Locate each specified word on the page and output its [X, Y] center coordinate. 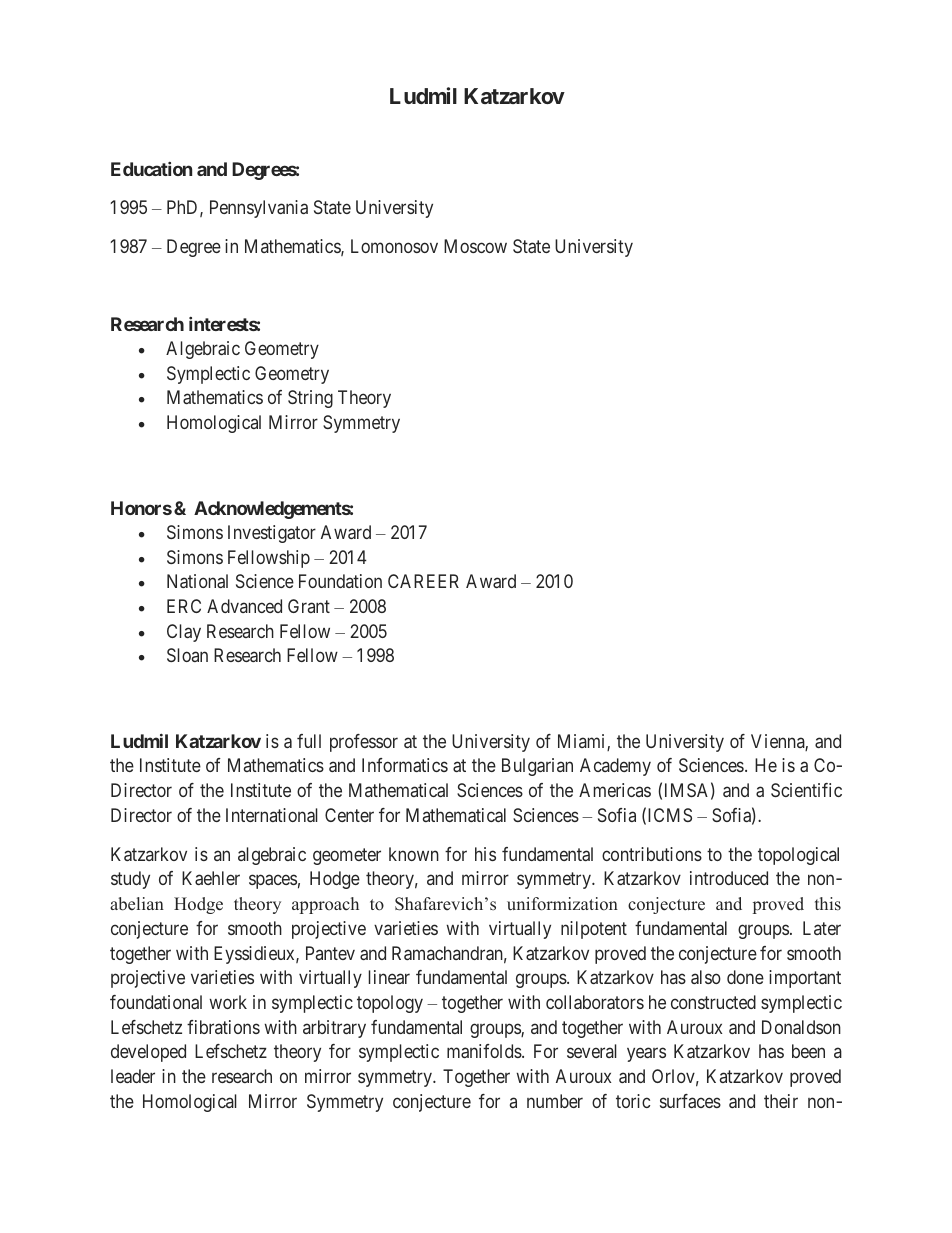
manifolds [485, 1051]
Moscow [475, 246]
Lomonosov [394, 246]
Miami [583, 742]
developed [148, 1053]
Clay [184, 633]
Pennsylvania [259, 209]
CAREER [423, 581]
